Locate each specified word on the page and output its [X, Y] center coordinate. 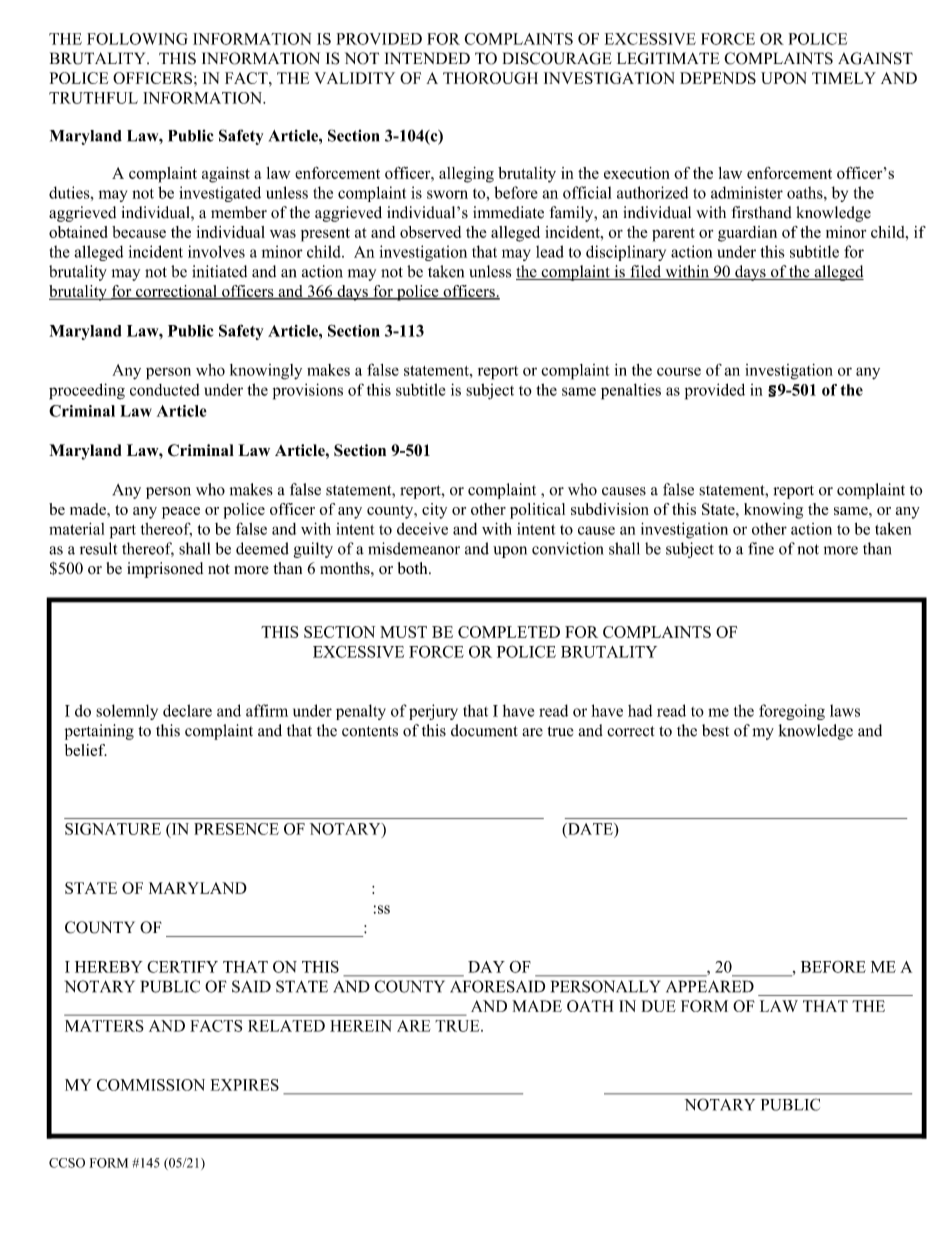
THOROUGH [490, 78]
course [679, 371]
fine [761, 548]
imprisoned [165, 570]
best [715, 730]
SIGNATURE [113, 829]
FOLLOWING [137, 39]
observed [430, 232]
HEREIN [361, 1026]
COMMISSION [151, 1085]
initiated [219, 271]
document [484, 730]
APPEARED [710, 986]
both [414, 568]
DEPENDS [718, 78]
